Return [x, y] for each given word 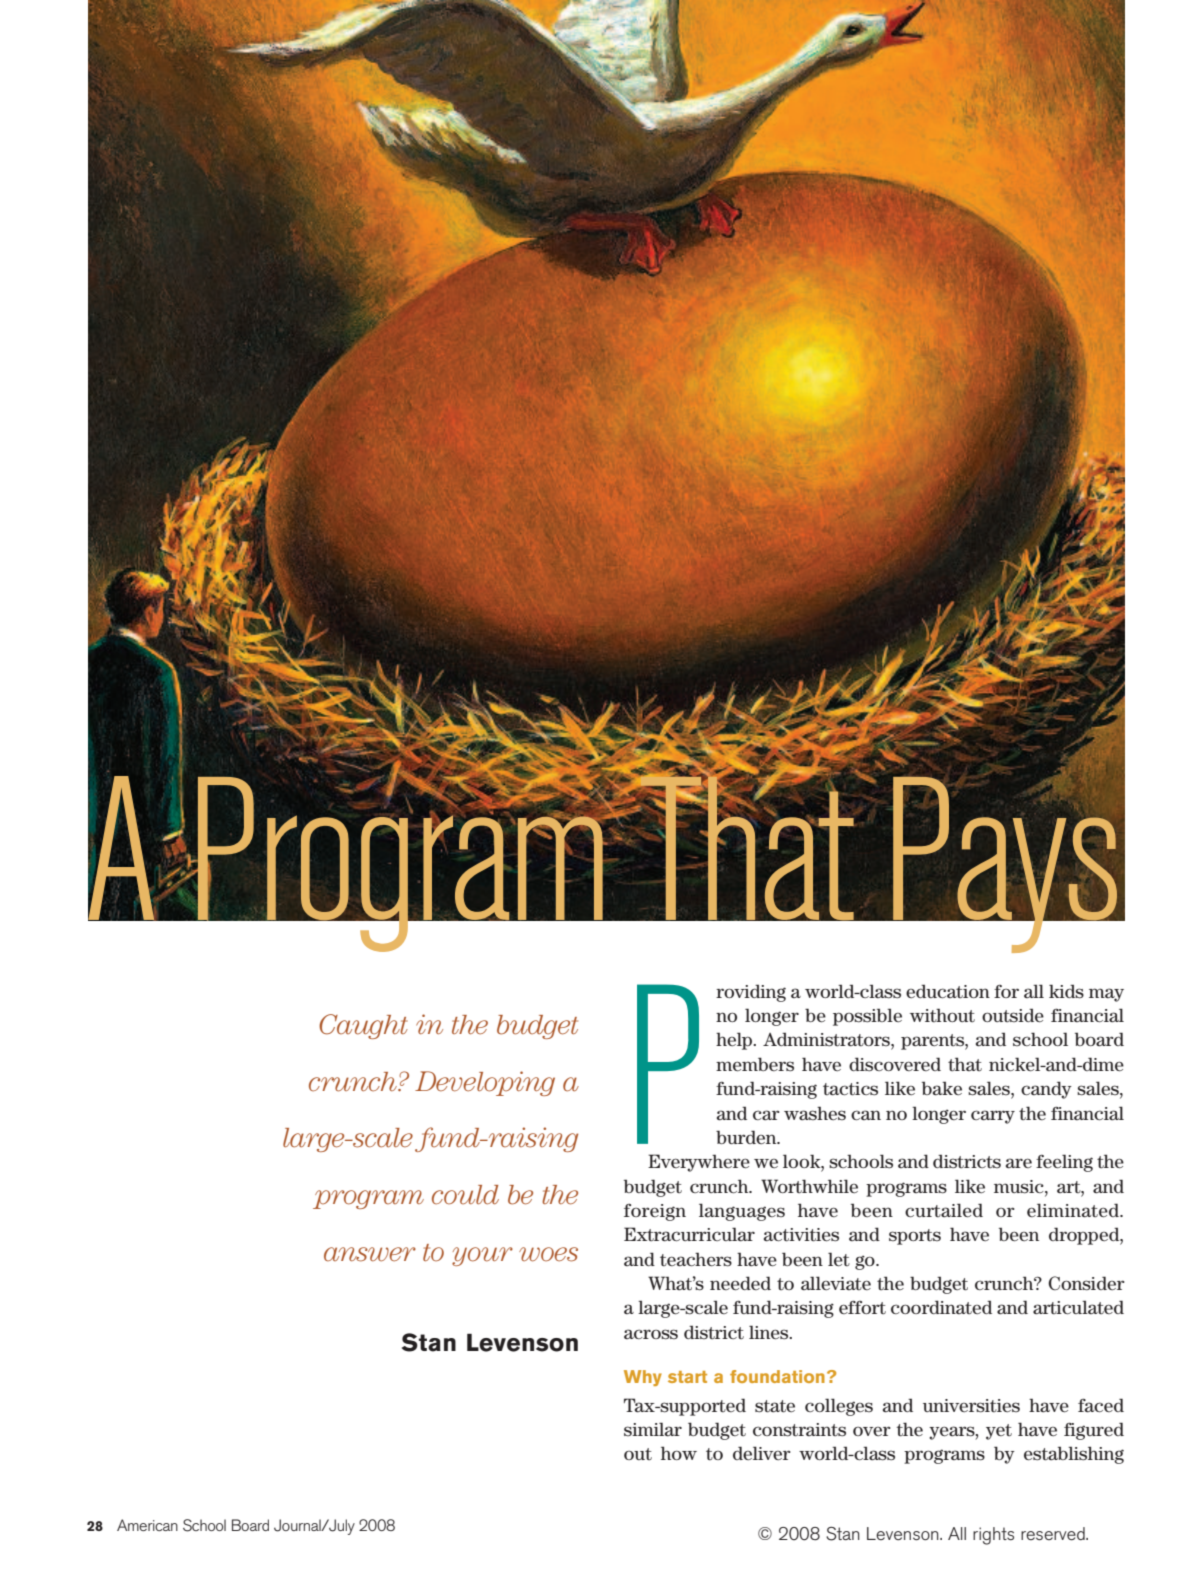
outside [1013, 1015]
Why [643, 1378]
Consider [1086, 1283]
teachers [696, 1259]
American [147, 1525]
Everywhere [699, 1163]
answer [370, 1254]
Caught [363, 1026]
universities [971, 1406]
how [679, 1453]
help [735, 1041]
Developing [485, 1083]
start [687, 1377]
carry [993, 1117]
